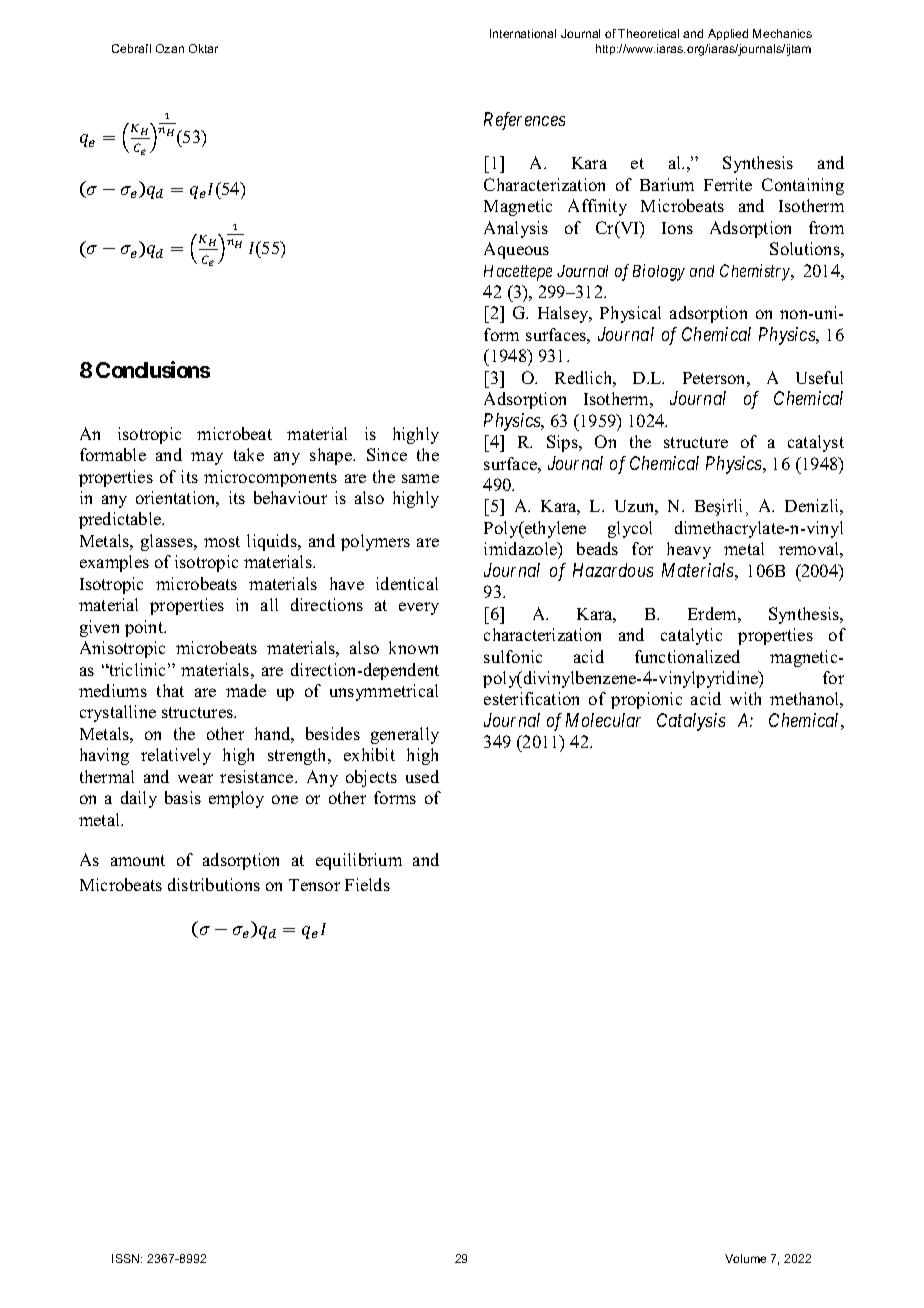 Image resolution: width=924 pixels, height=1308 pixels. What do you see at coordinates (691, 722) in the screenshot?
I see `Catalysis` at bounding box center [691, 722].
